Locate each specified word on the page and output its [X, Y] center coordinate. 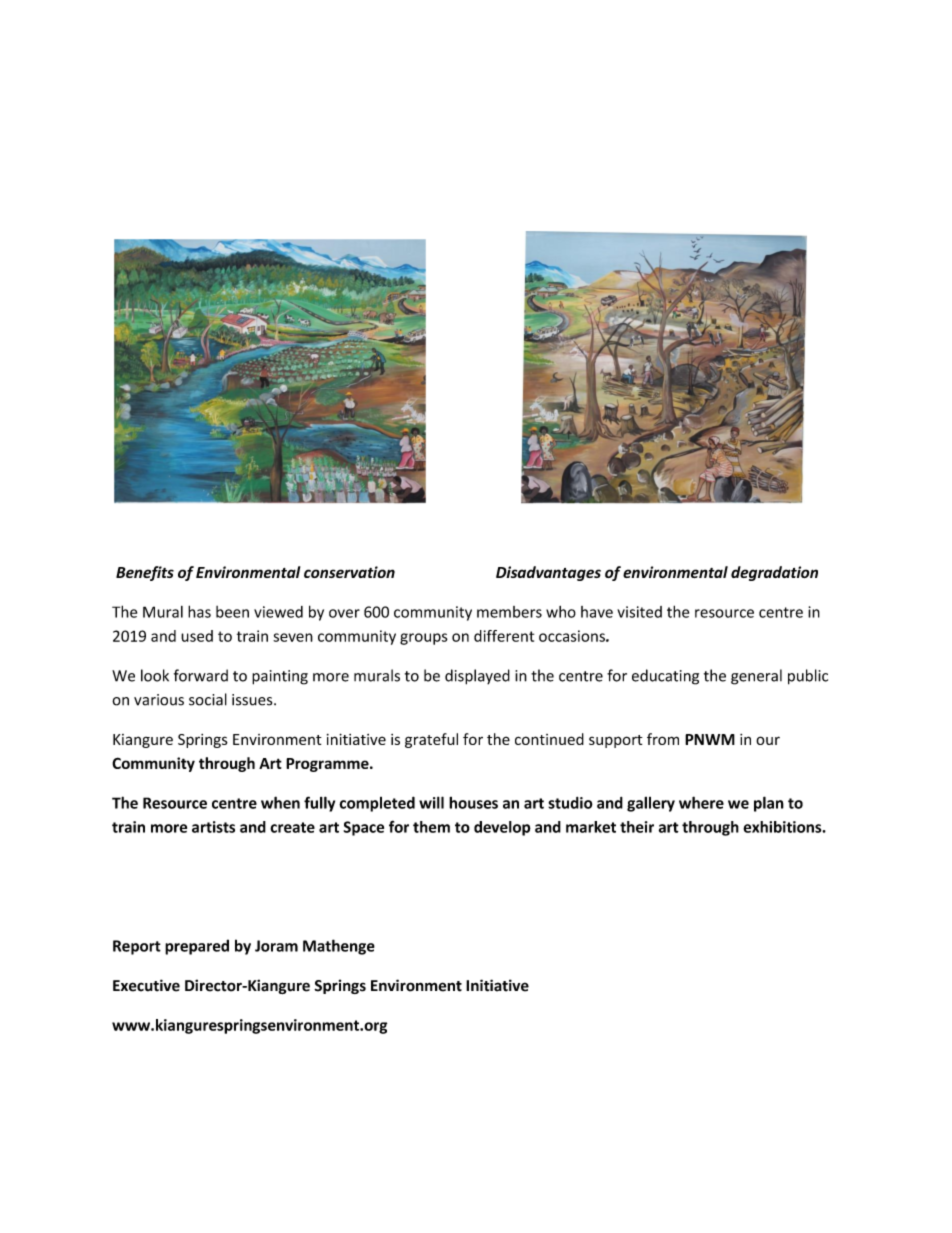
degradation [774, 573]
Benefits [145, 573]
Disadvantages [548, 573]
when [280, 802]
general [756, 677]
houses [473, 803]
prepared [197, 947]
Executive [146, 985]
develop [502, 828]
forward [201, 675]
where [701, 802]
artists [213, 827]
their [637, 827]
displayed [477, 677]
